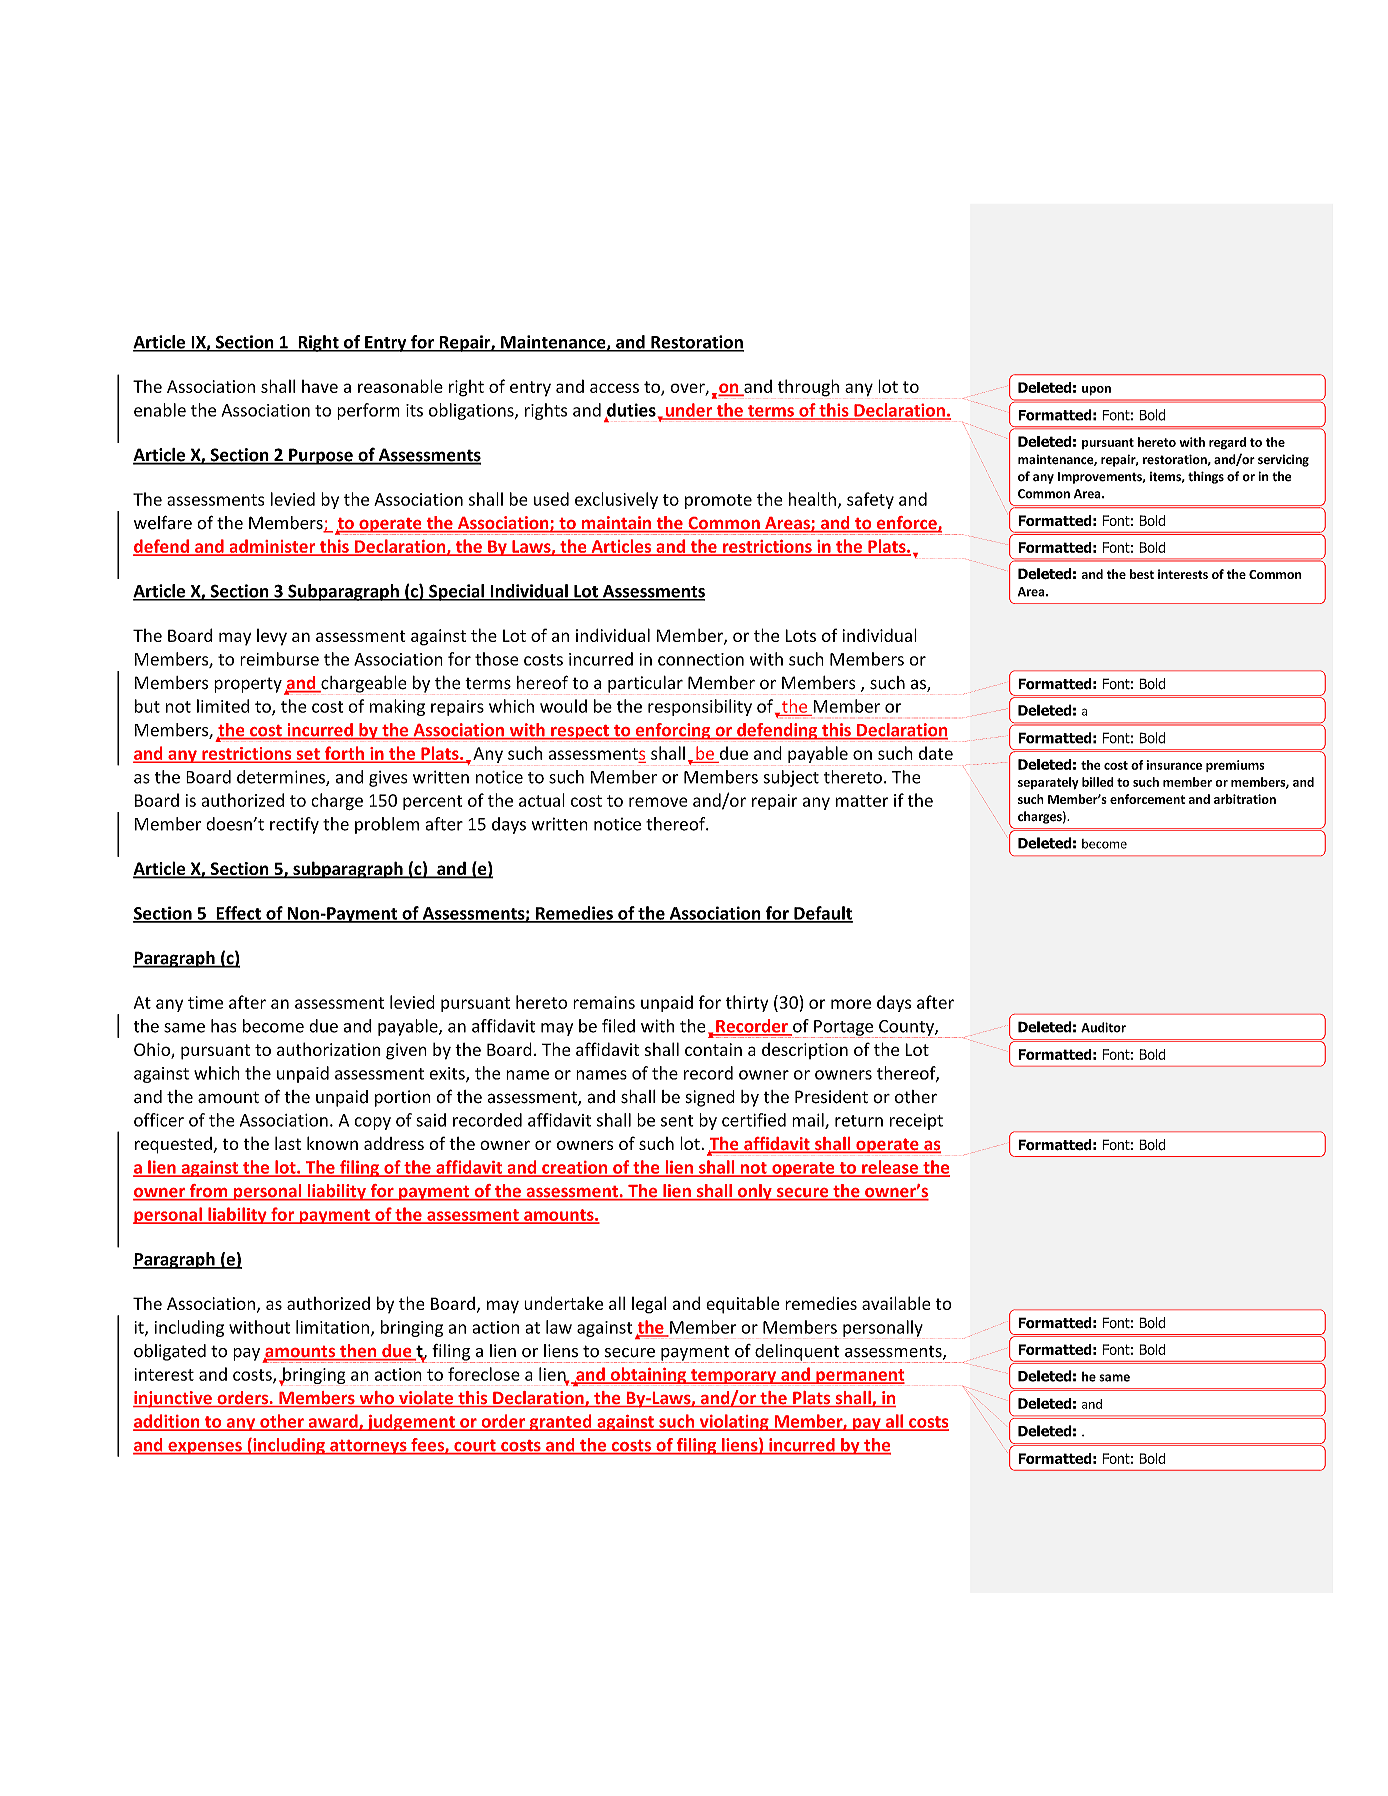 This page has width=1388, height=1796. Describe the element at coordinates (308, 755) in the page. I see `set` at that location.
